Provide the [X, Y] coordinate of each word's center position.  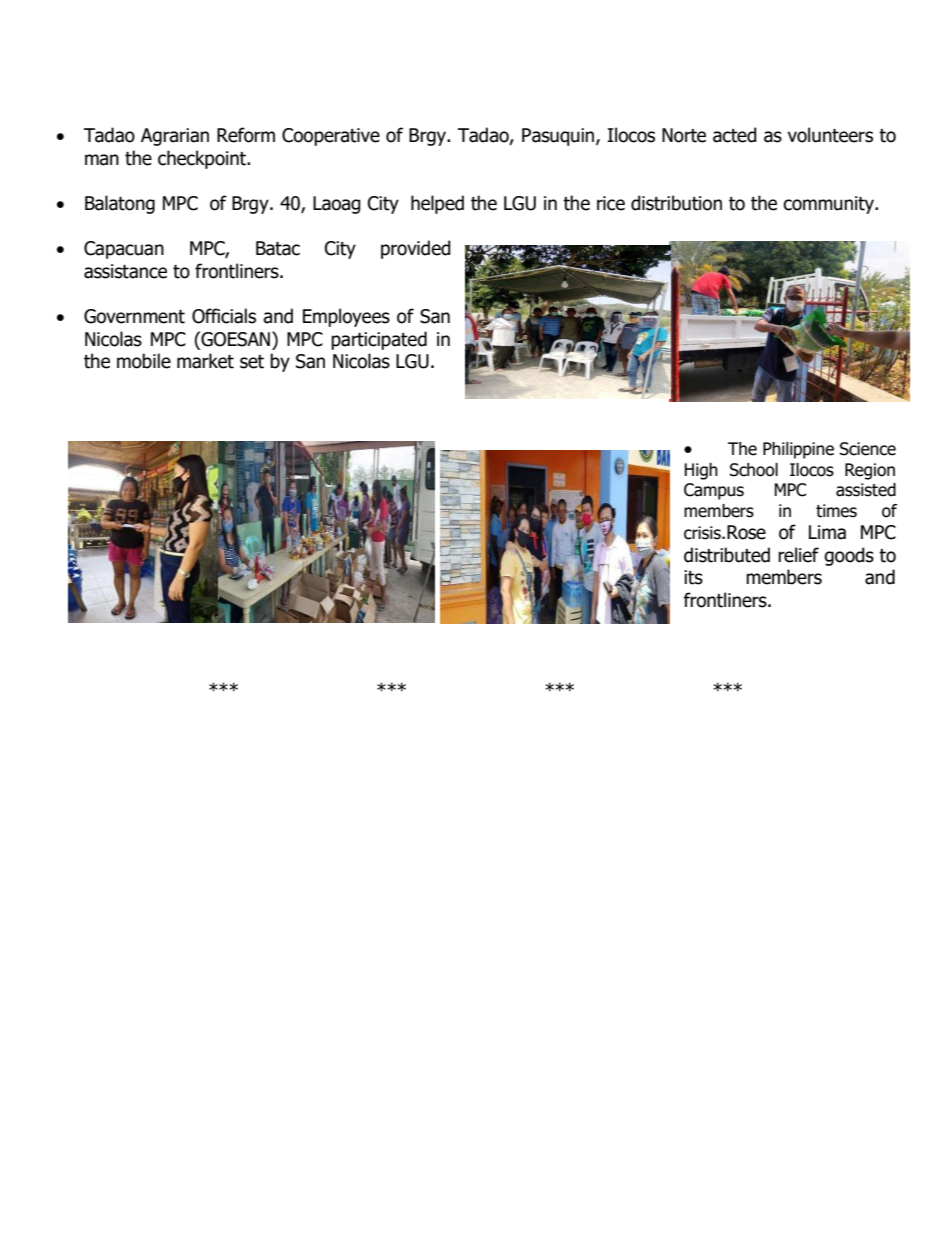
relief [798, 555]
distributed [727, 555]
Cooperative [331, 137]
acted [735, 135]
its [693, 577]
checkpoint [203, 159]
